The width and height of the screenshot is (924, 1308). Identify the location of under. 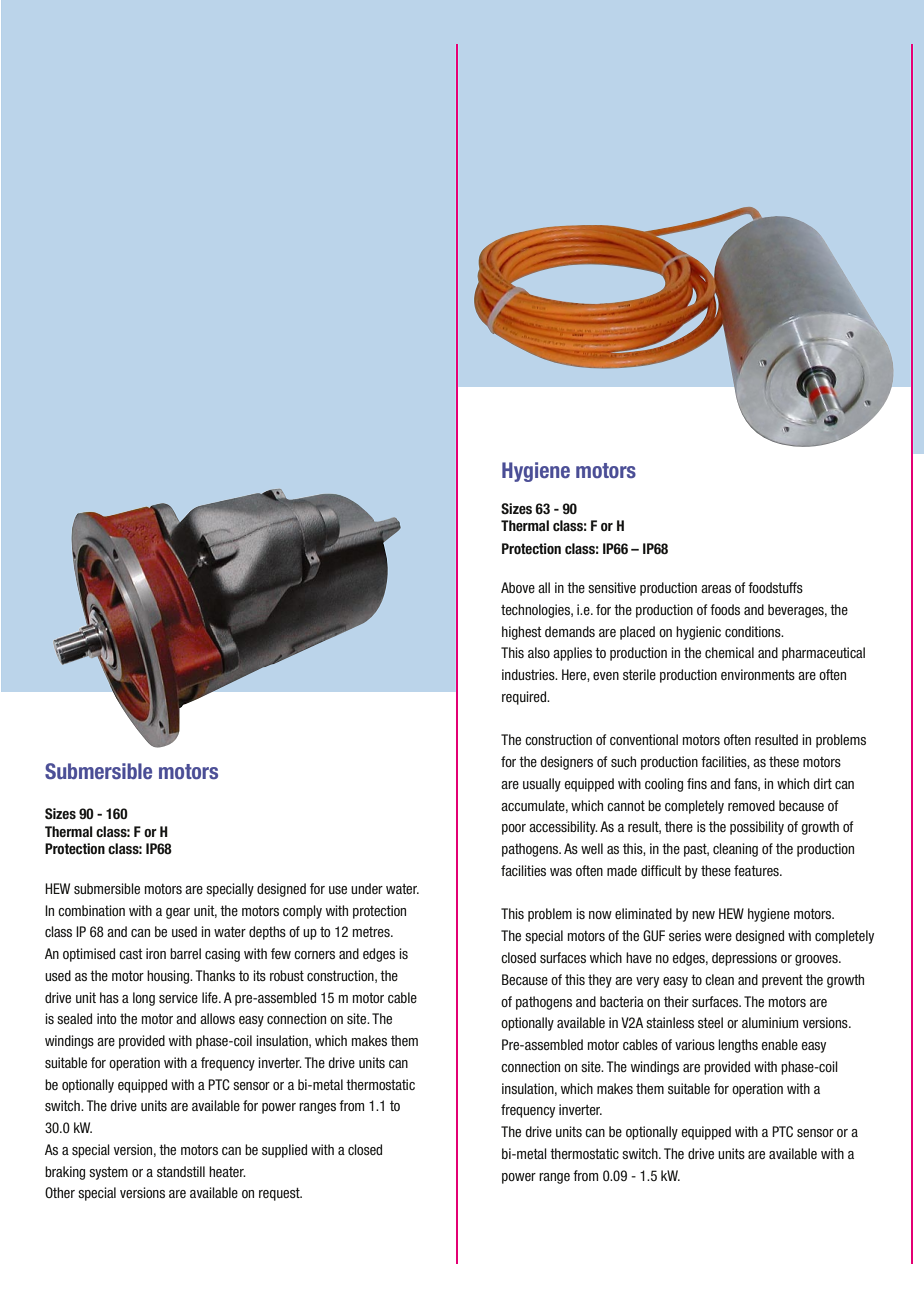
(367, 888).
